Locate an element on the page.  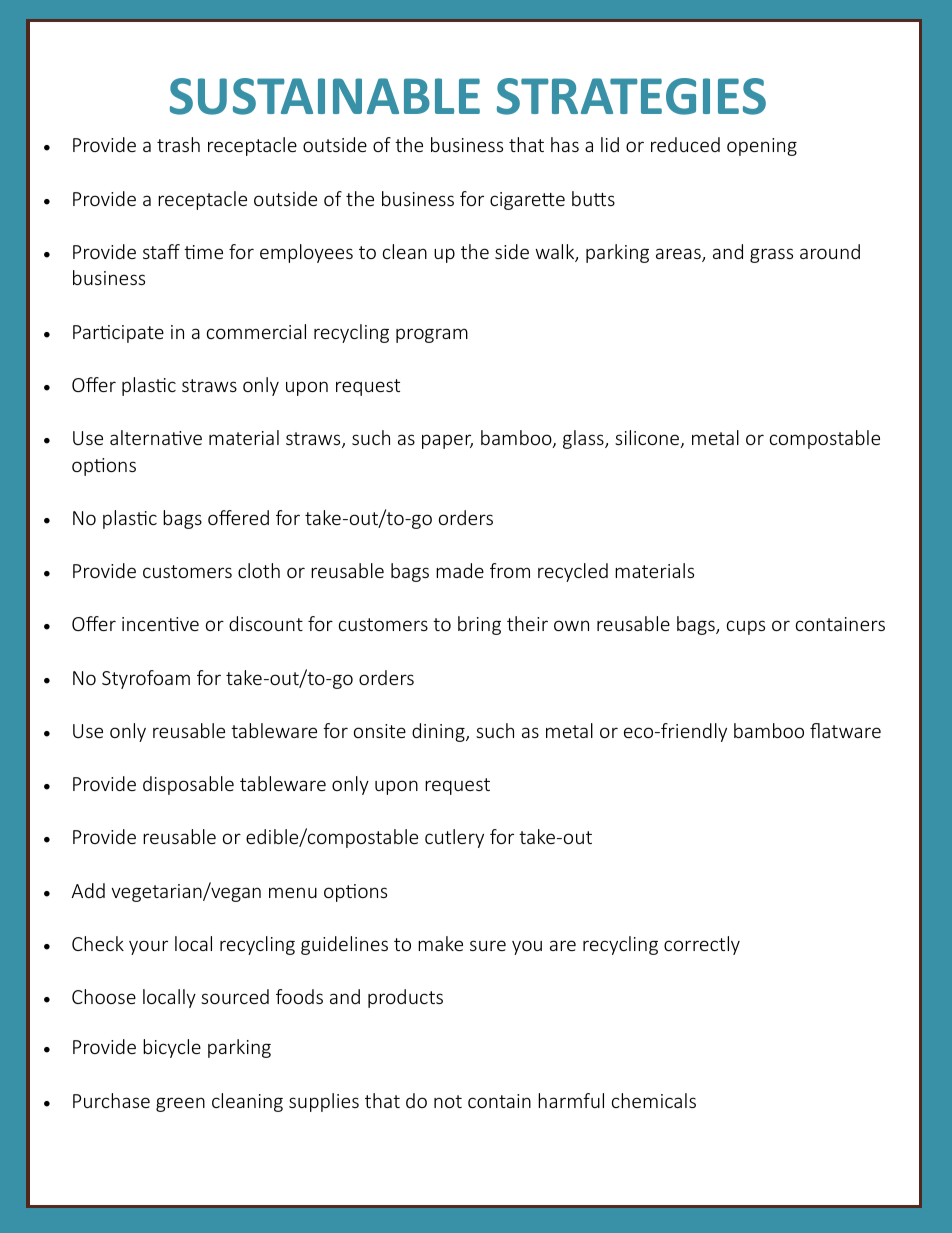
opening is located at coordinates (762, 147).
